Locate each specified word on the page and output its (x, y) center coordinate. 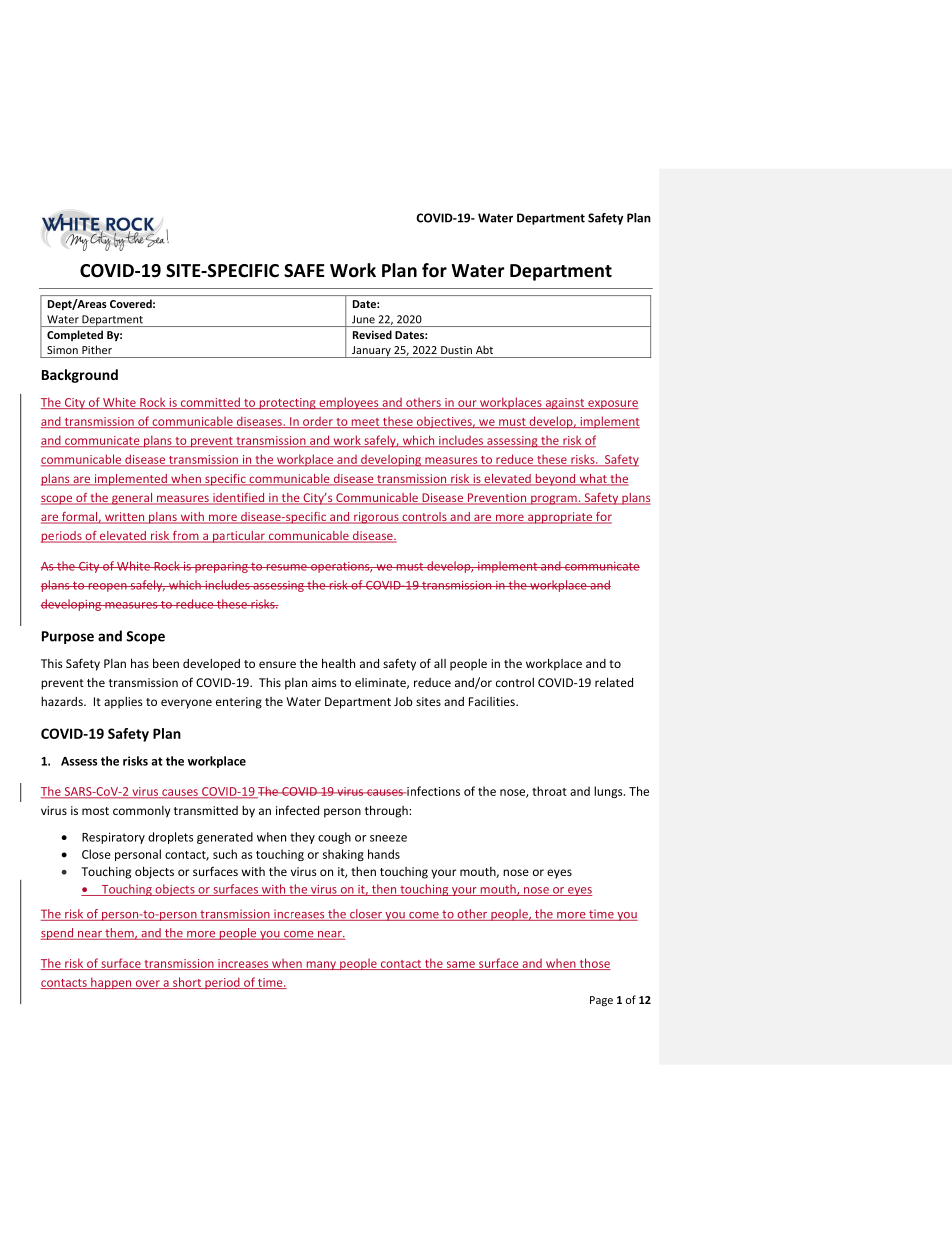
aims (324, 682)
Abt (484, 349)
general (132, 499)
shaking (343, 855)
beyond (555, 480)
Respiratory (113, 838)
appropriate (560, 518)
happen (111, 983)
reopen (107, 587)
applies (123, 703)
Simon (62, 350)
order (318, 422)
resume (286, 567)
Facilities (493, 701)
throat (549, 791)
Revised (372, 334)
